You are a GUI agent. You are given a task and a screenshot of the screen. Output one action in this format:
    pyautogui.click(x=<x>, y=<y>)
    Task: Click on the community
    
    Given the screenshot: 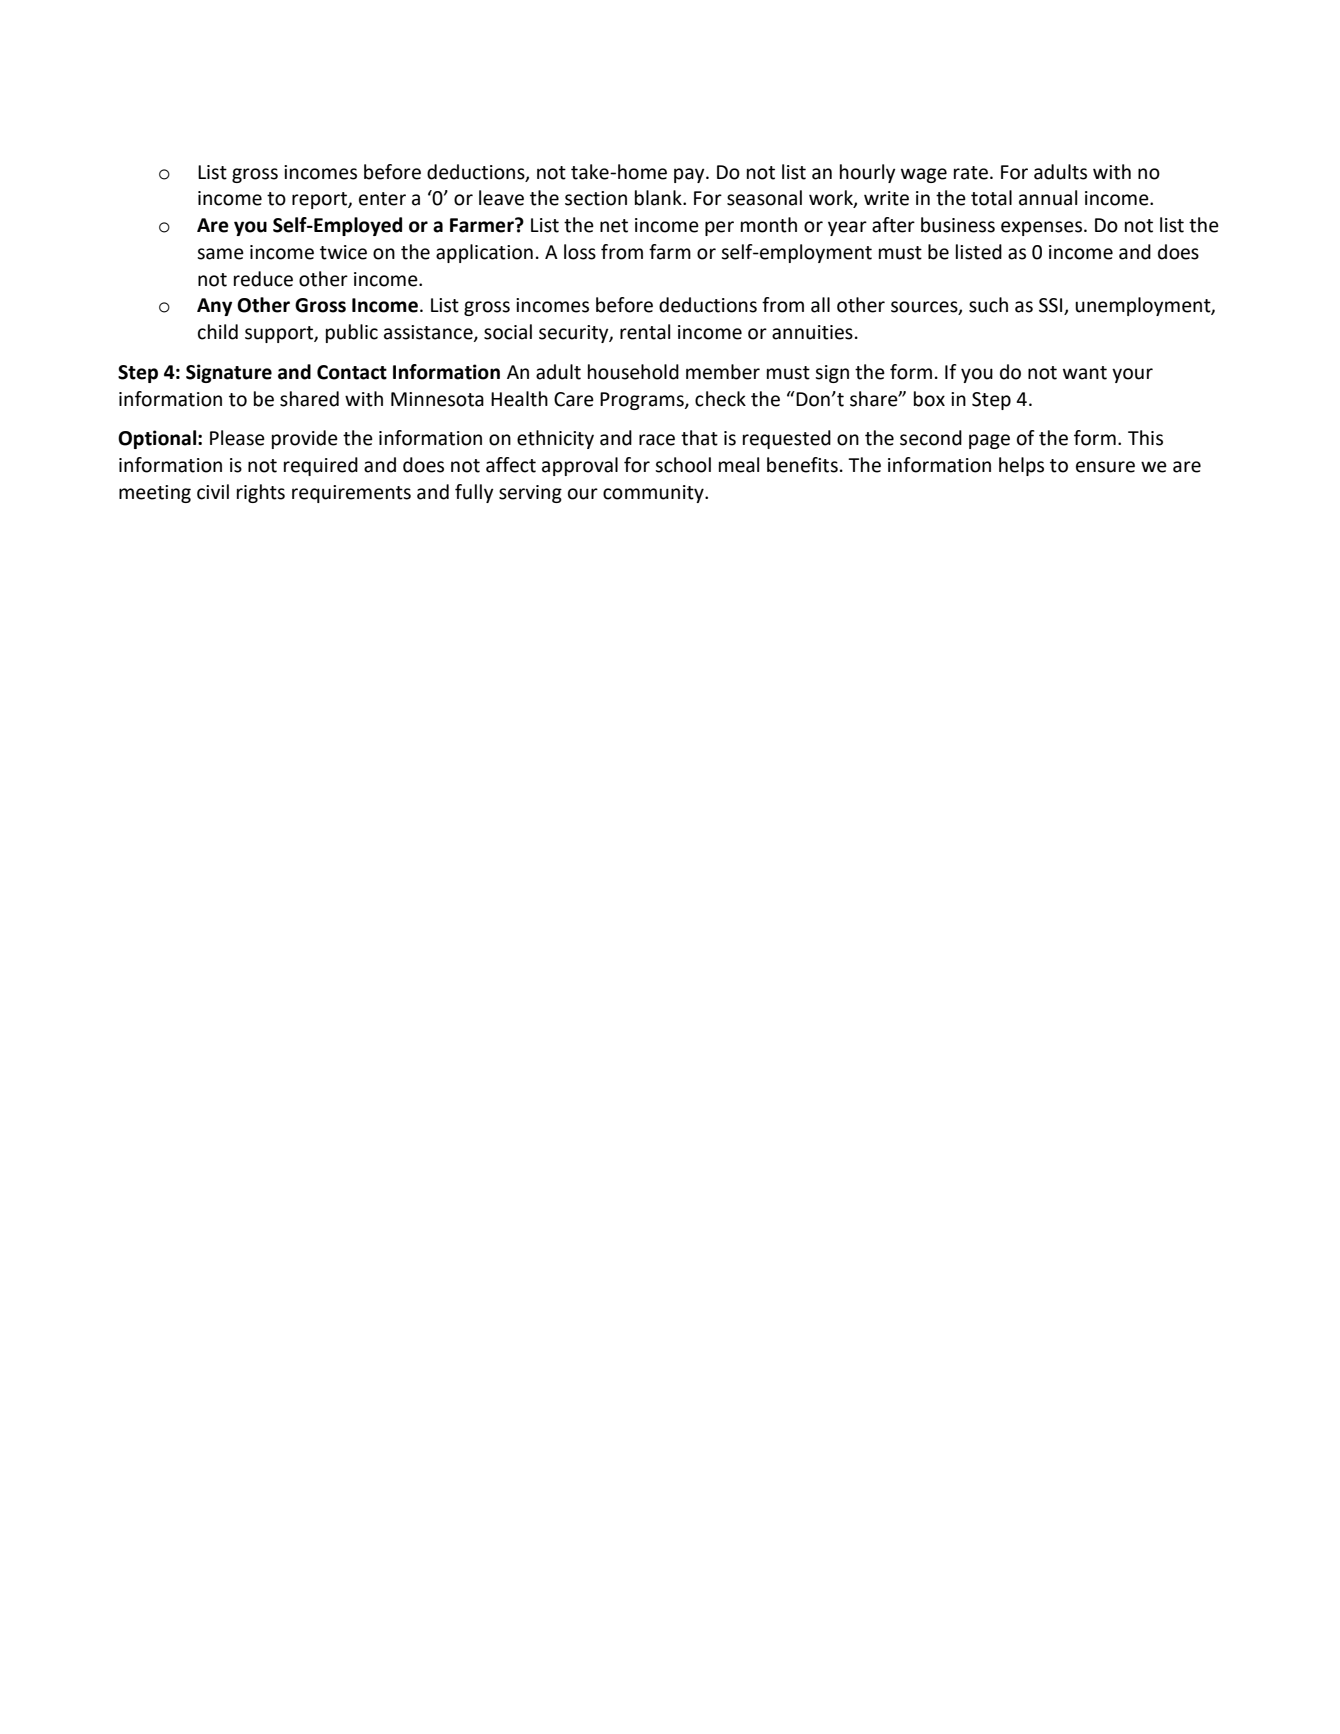 What is the action you would take?
    pyautogui.click(x=654, y=494)
